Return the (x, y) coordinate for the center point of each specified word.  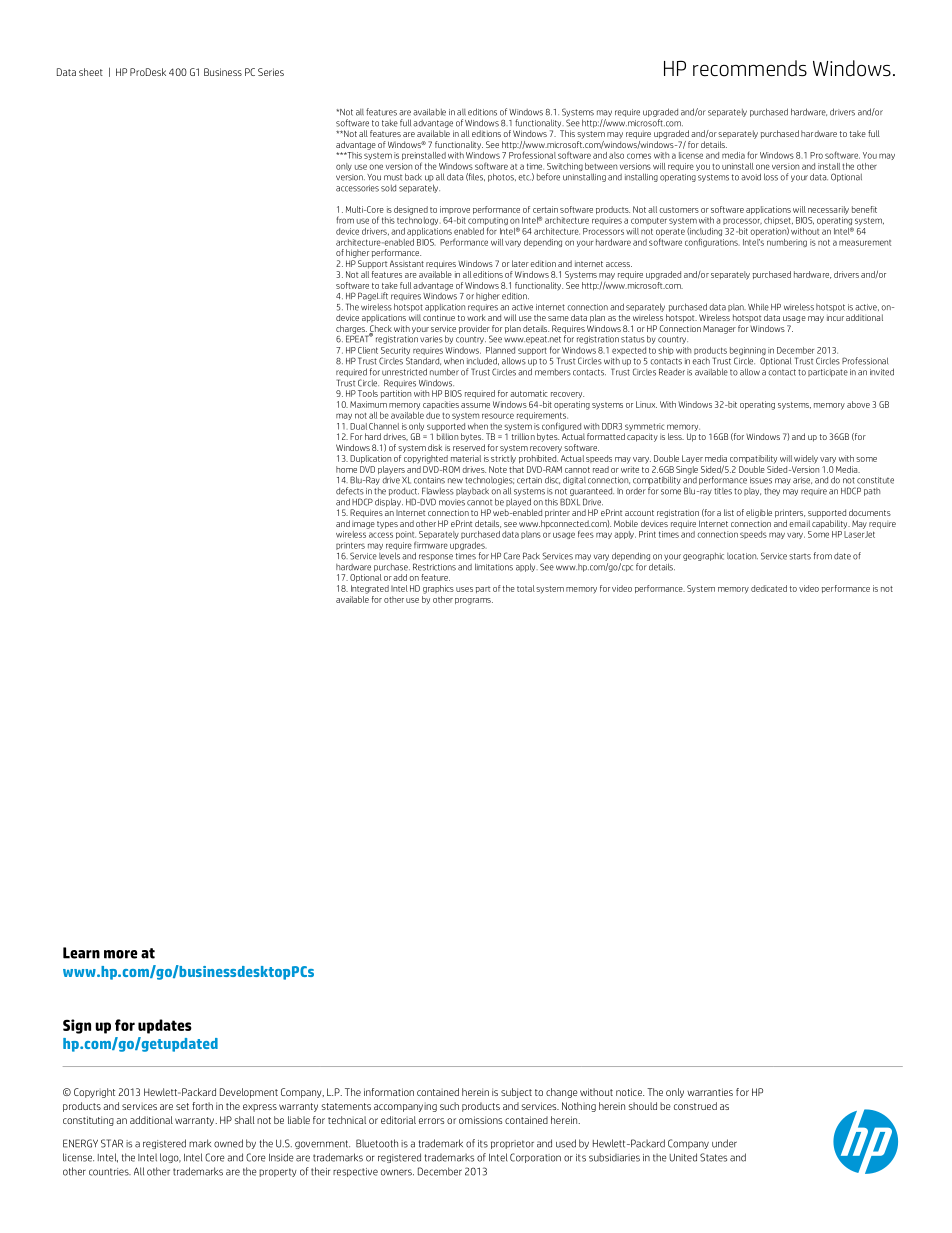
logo (170, 1158)
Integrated (370, 589)
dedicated (769, 588)
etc (524, 177)
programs (474, 601)
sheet (91, 72)
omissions (480, 1120)
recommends (750, 68)
